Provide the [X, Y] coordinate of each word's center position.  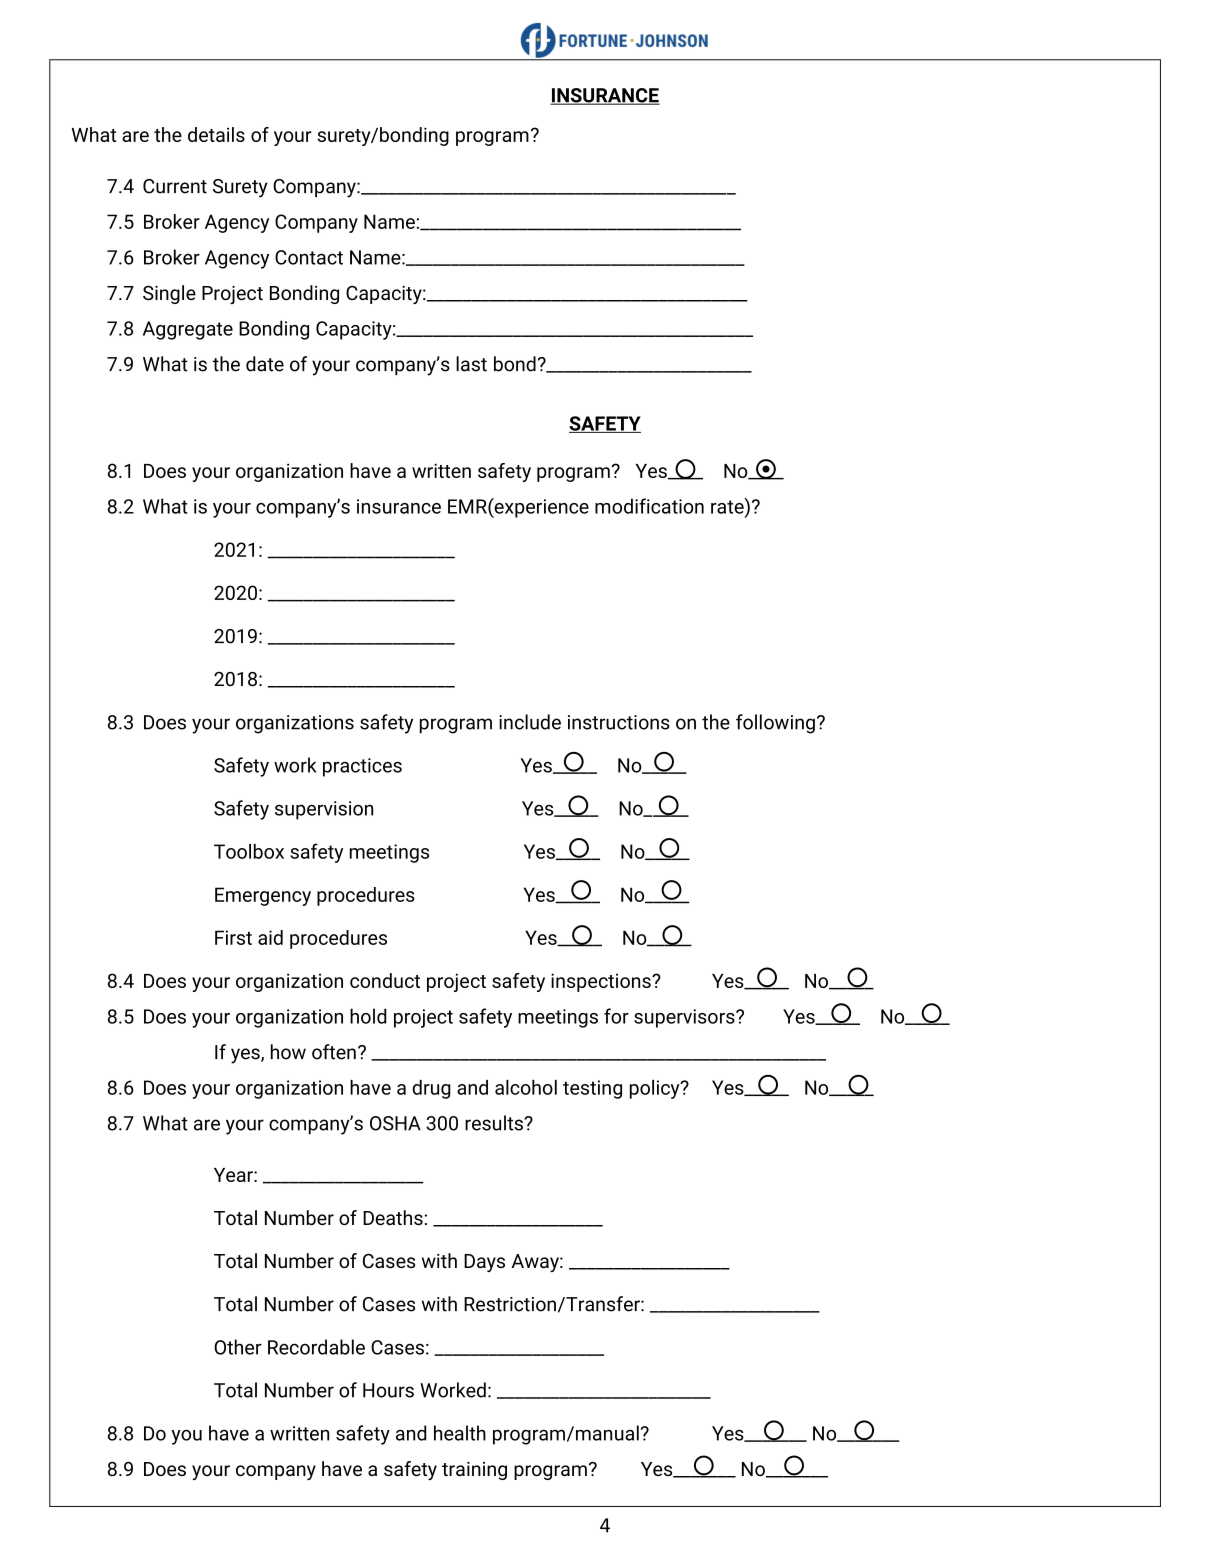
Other [238, 1347]
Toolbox [249, 851]
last [471, 364]
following [775, 724]
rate [728, 506]
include [530, 722]
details [216, 134]
